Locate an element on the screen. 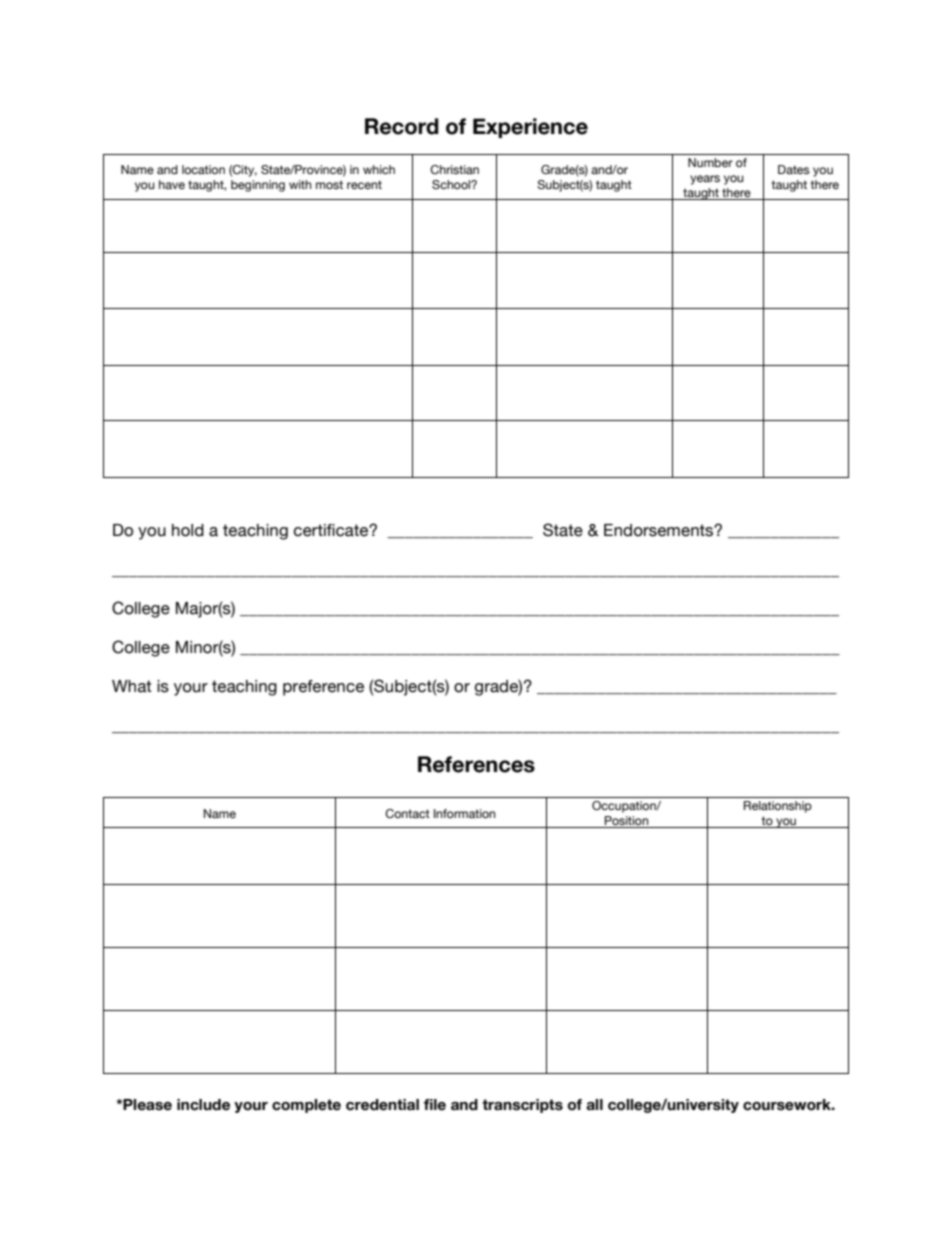 The image size is (952, 1233). Information is located at coordinates (464, 813).
